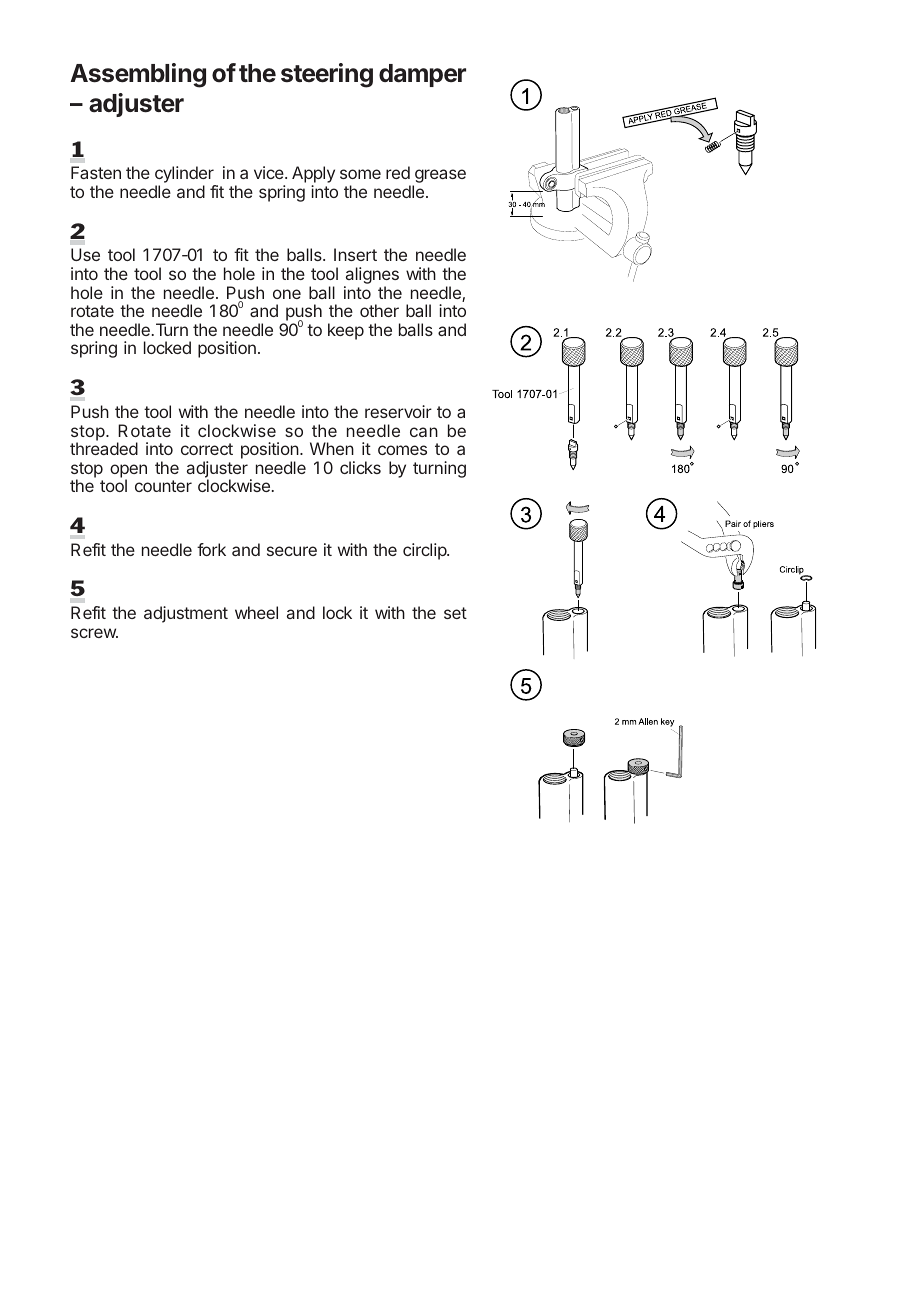 The height and width of the screenshot is (1308, 924). I want to click on Assembling, so click(138, 75).
